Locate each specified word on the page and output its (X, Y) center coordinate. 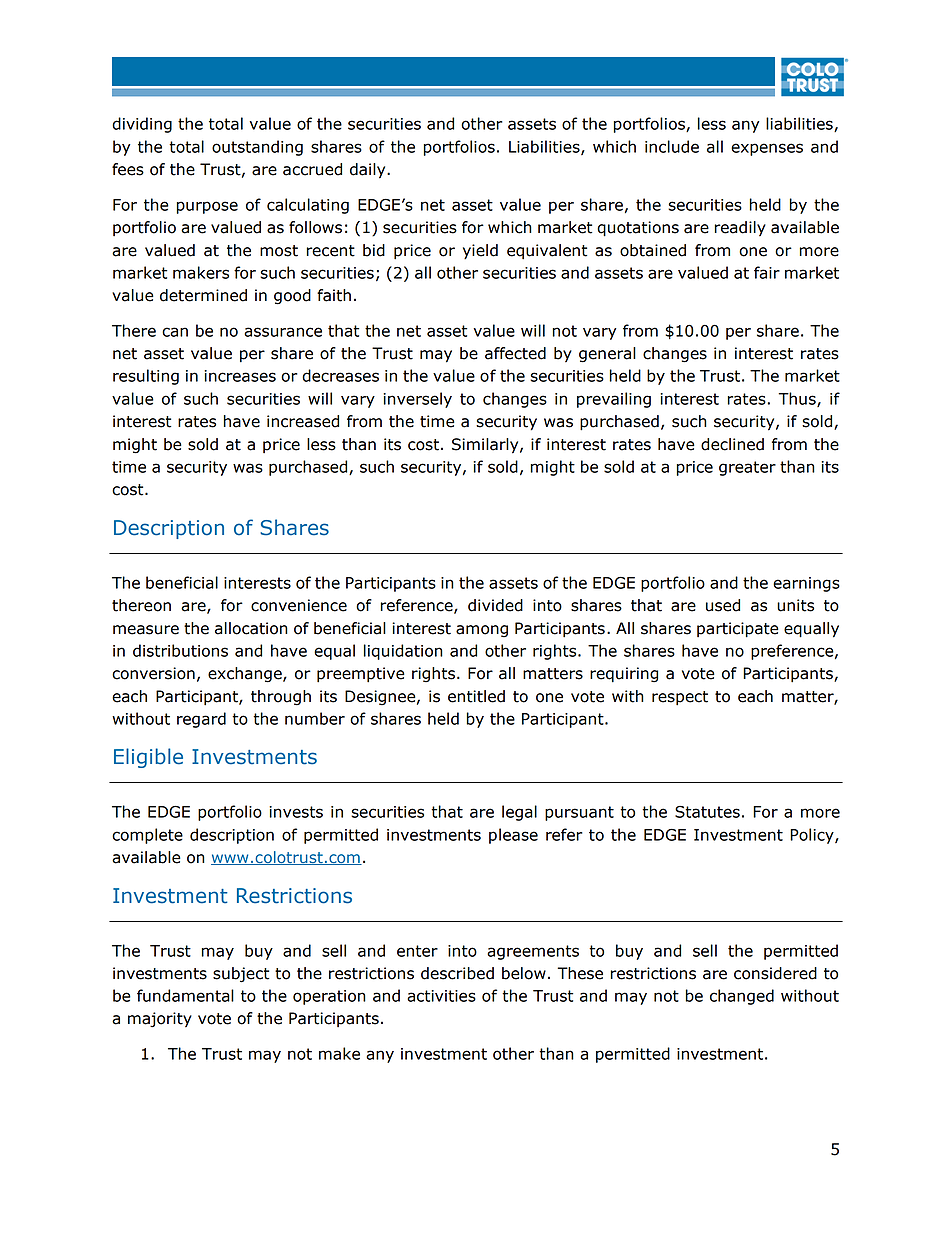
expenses (767, 149)
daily (369, 171)
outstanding (257, 148)
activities (441, 996)
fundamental (185, 995)
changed (742, 997)
